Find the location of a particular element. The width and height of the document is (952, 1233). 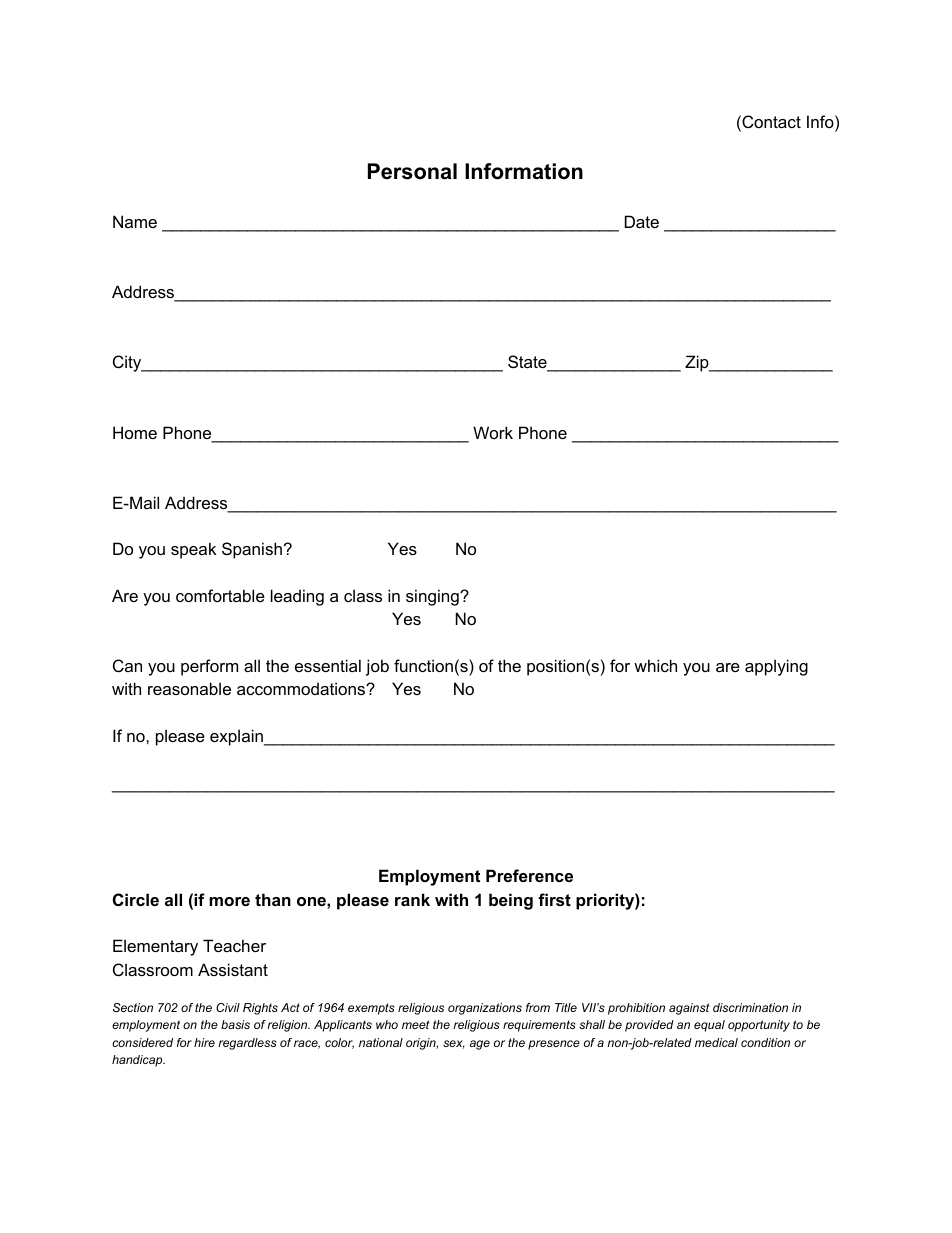

applying is located at coordinates (776, 667).
